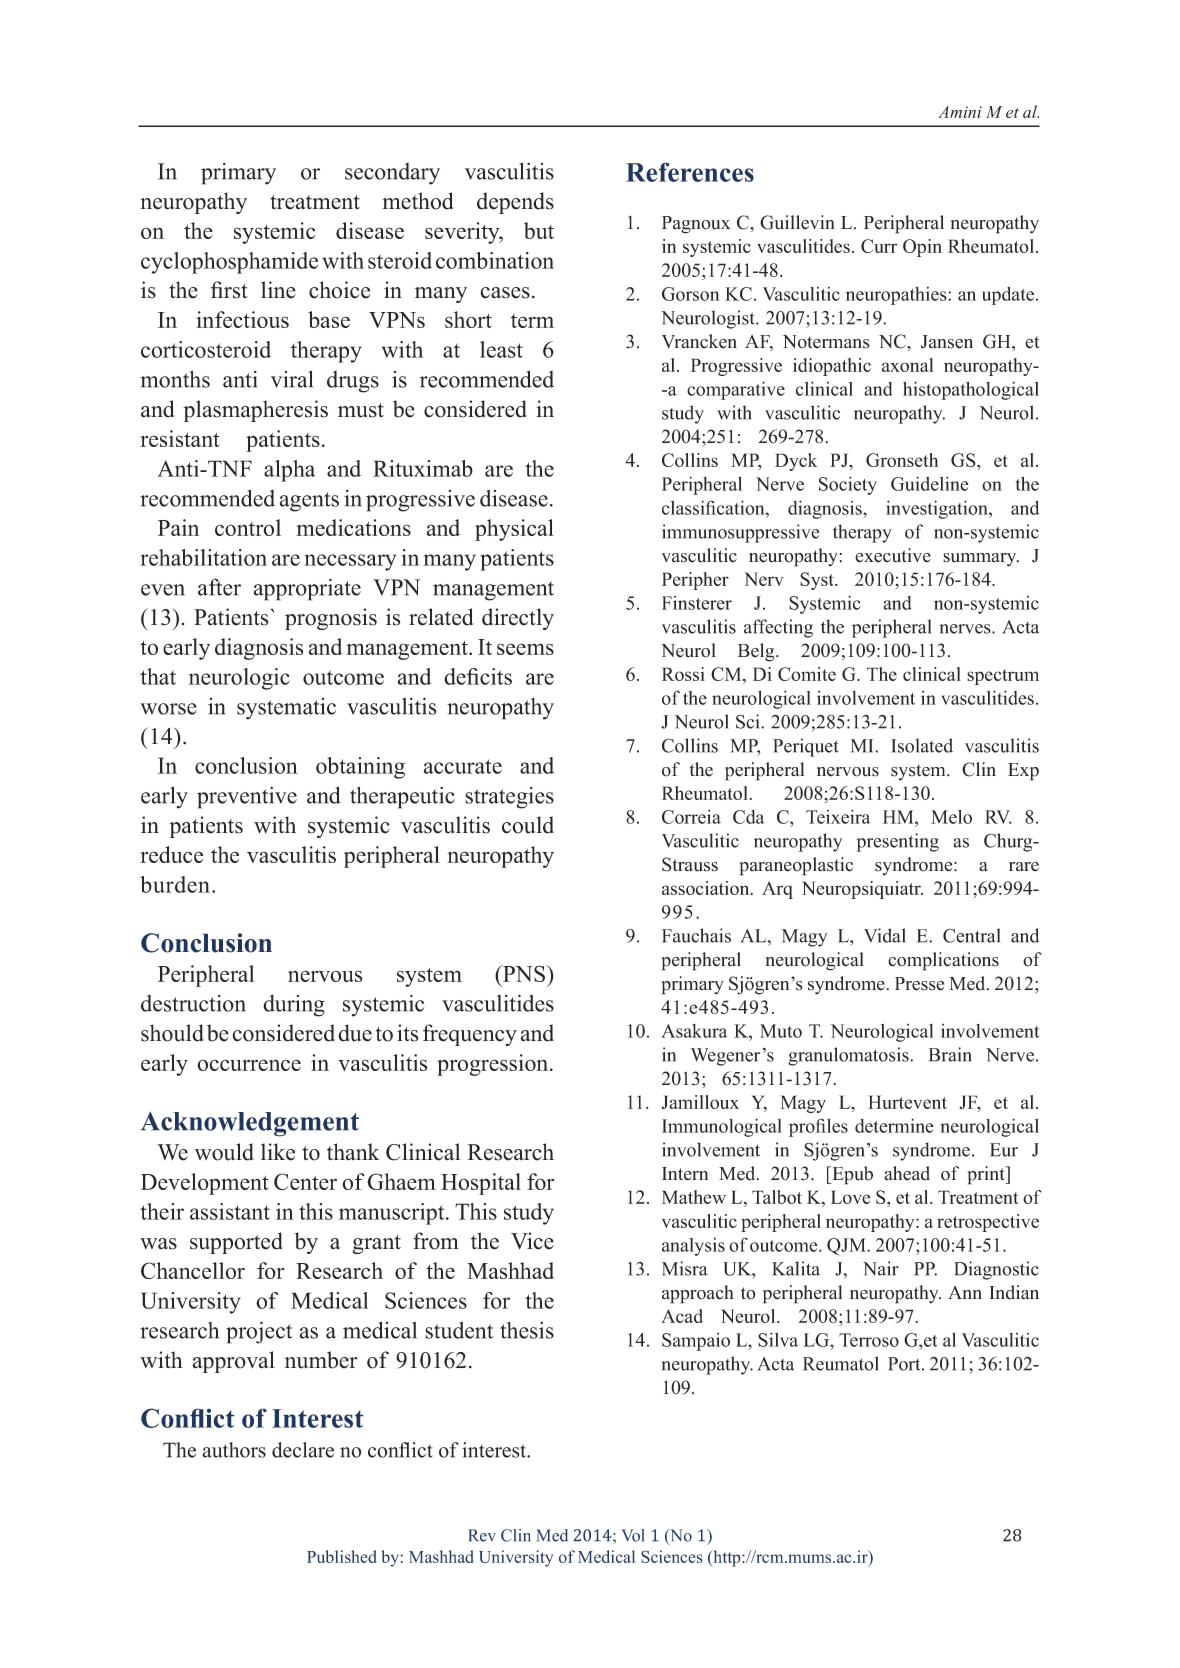 The height and width of the document is (1668, 1180). Describe the element at coordinates (234, 1450) in the document. I see `authors` at that location.
